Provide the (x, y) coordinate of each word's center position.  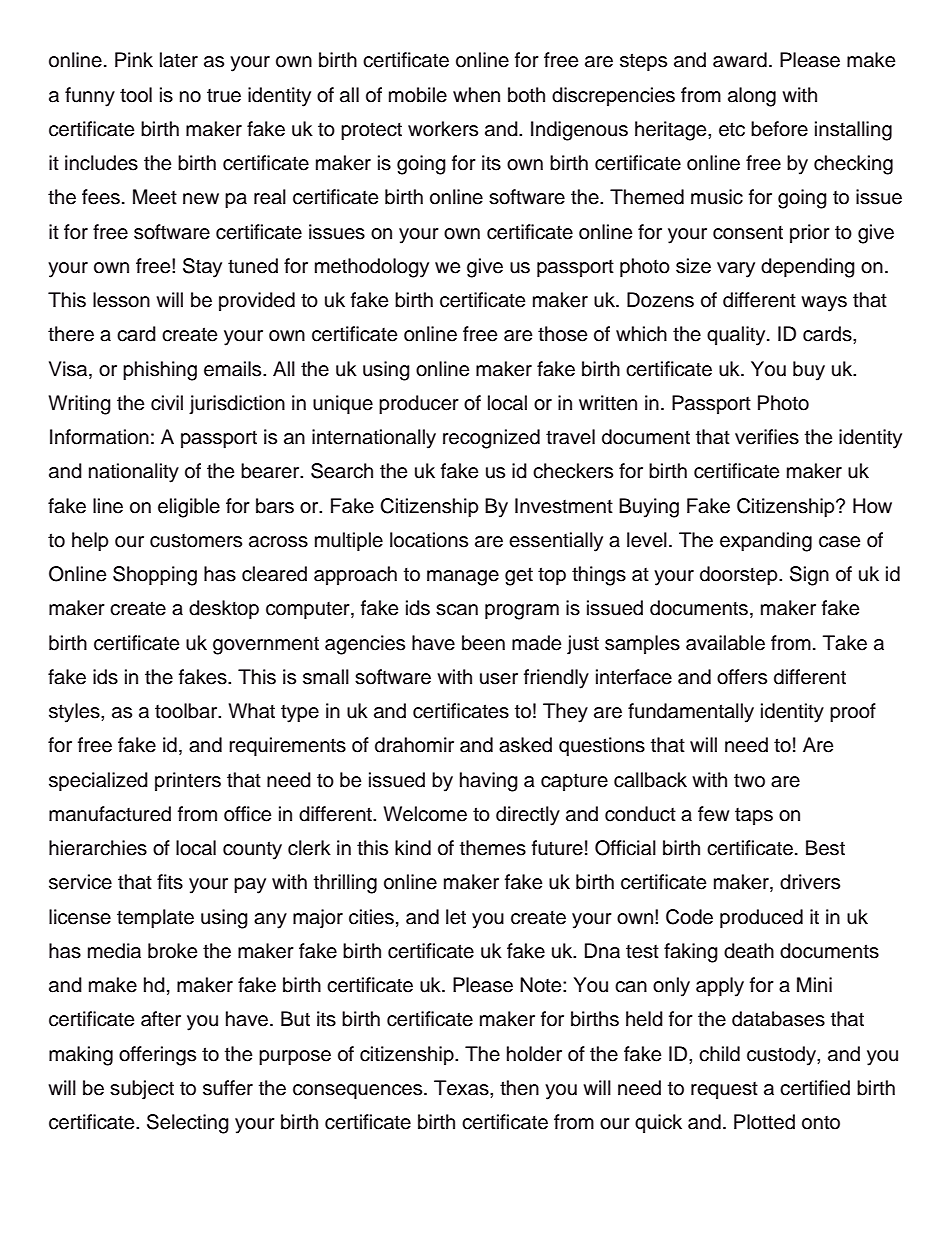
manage (463, 578)
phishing (160, 371)
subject (142, 1090)
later (179, 60)
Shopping (155, 576)
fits (170, 882)
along (752, 97)
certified (815, 1088)
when (476, 95)
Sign (809, 576)
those (562, 334)
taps (754, 816)
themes (493, 848)
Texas (462, 1088)
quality (737, 336)
